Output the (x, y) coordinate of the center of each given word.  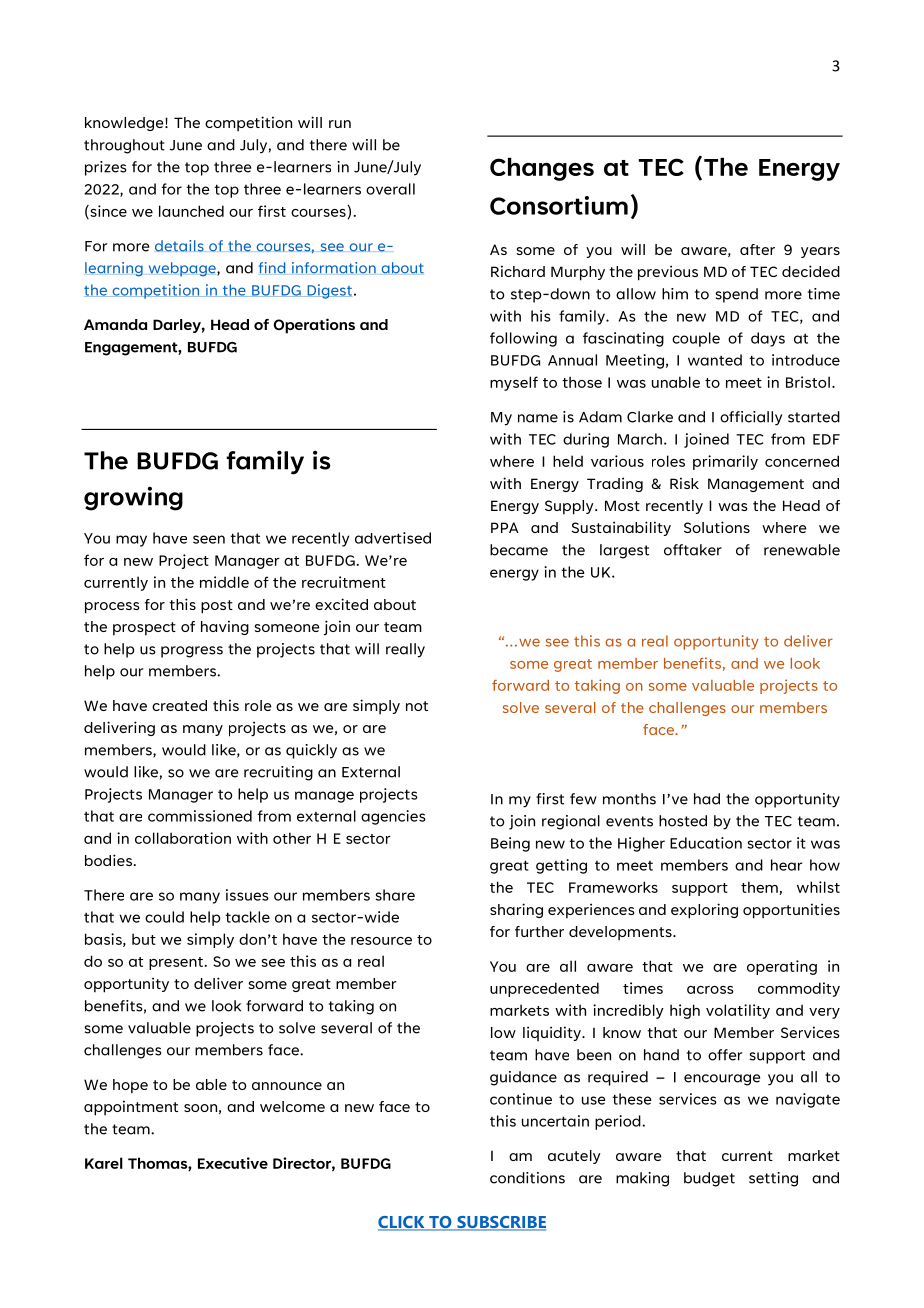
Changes (542, 169)
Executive (233, 1163)
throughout (124, 146)
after (757, 249)
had (707, 799)
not (417, 706)
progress (192, 652)
